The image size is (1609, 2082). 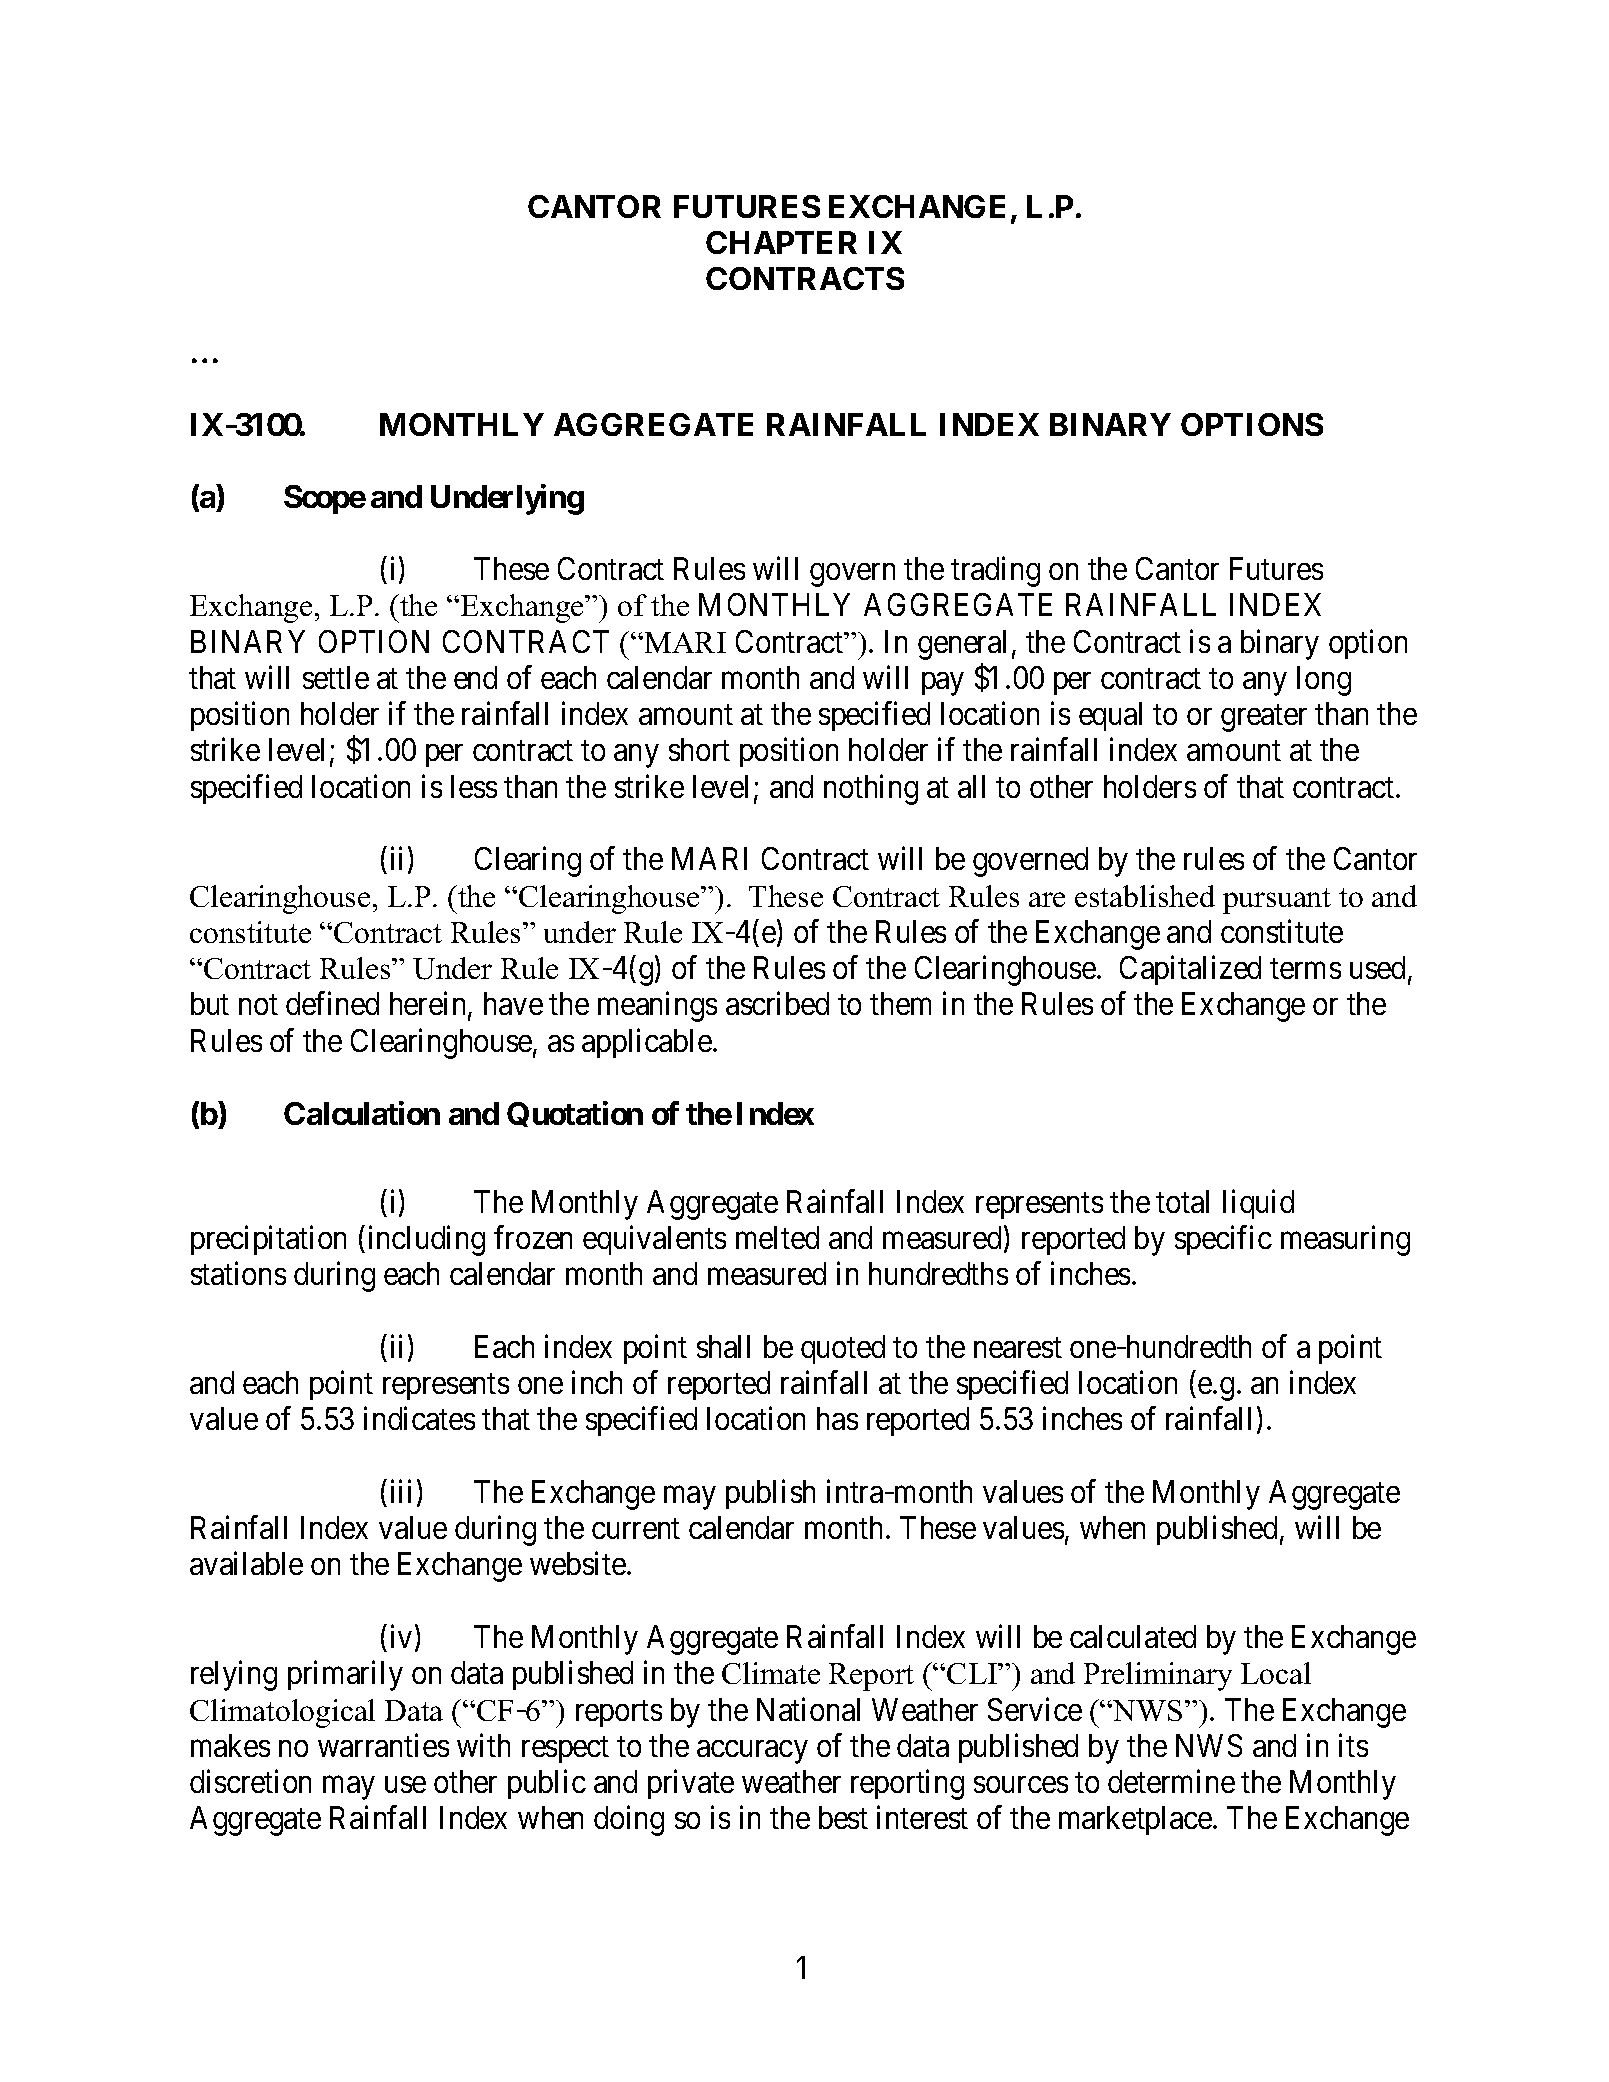 What do you see at coordinates (995, 571) in the image?
I see `trading` at bounding box center [995, 571].
